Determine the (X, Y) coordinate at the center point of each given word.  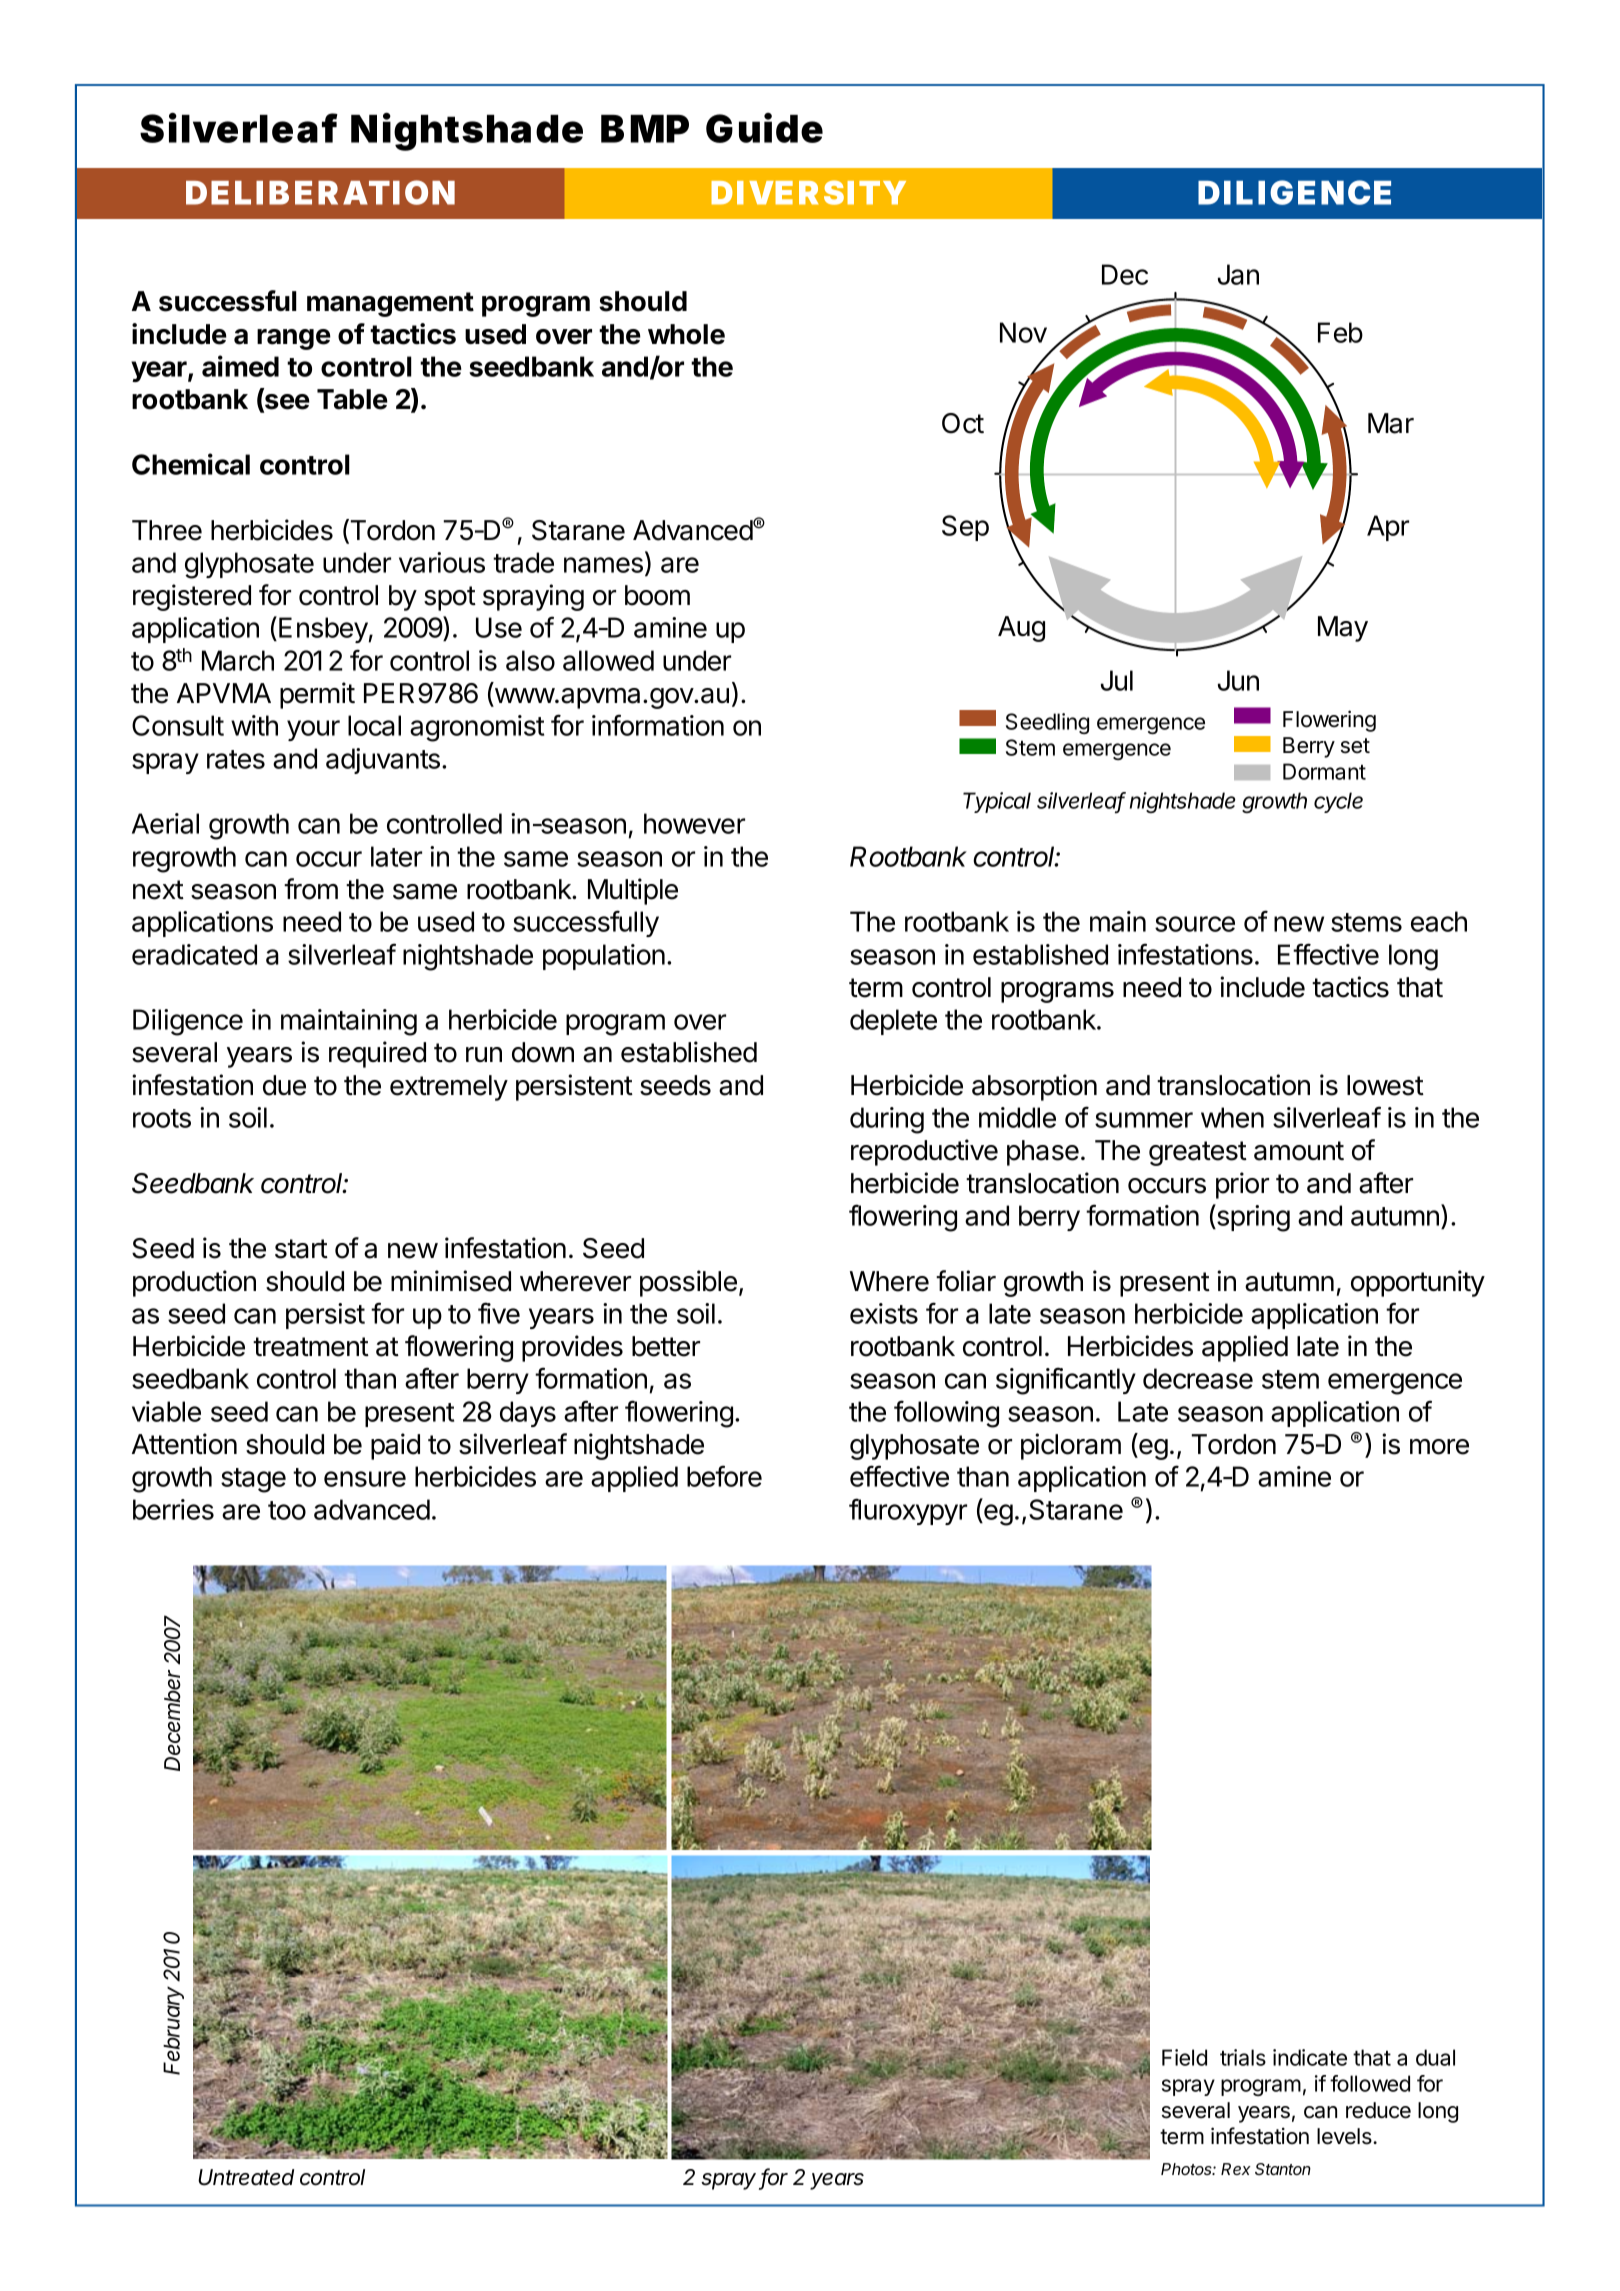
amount (1299, 1151)
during (887, 1120)
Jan (1238, 274)
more (1439, 1447)
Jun (1238, 680)
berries (173, 1509)
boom (657, 595)
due (284, 1085)
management (390, 304)
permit (317, 695)
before (724, 1476)
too (287, 1510)
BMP (645, 129)
